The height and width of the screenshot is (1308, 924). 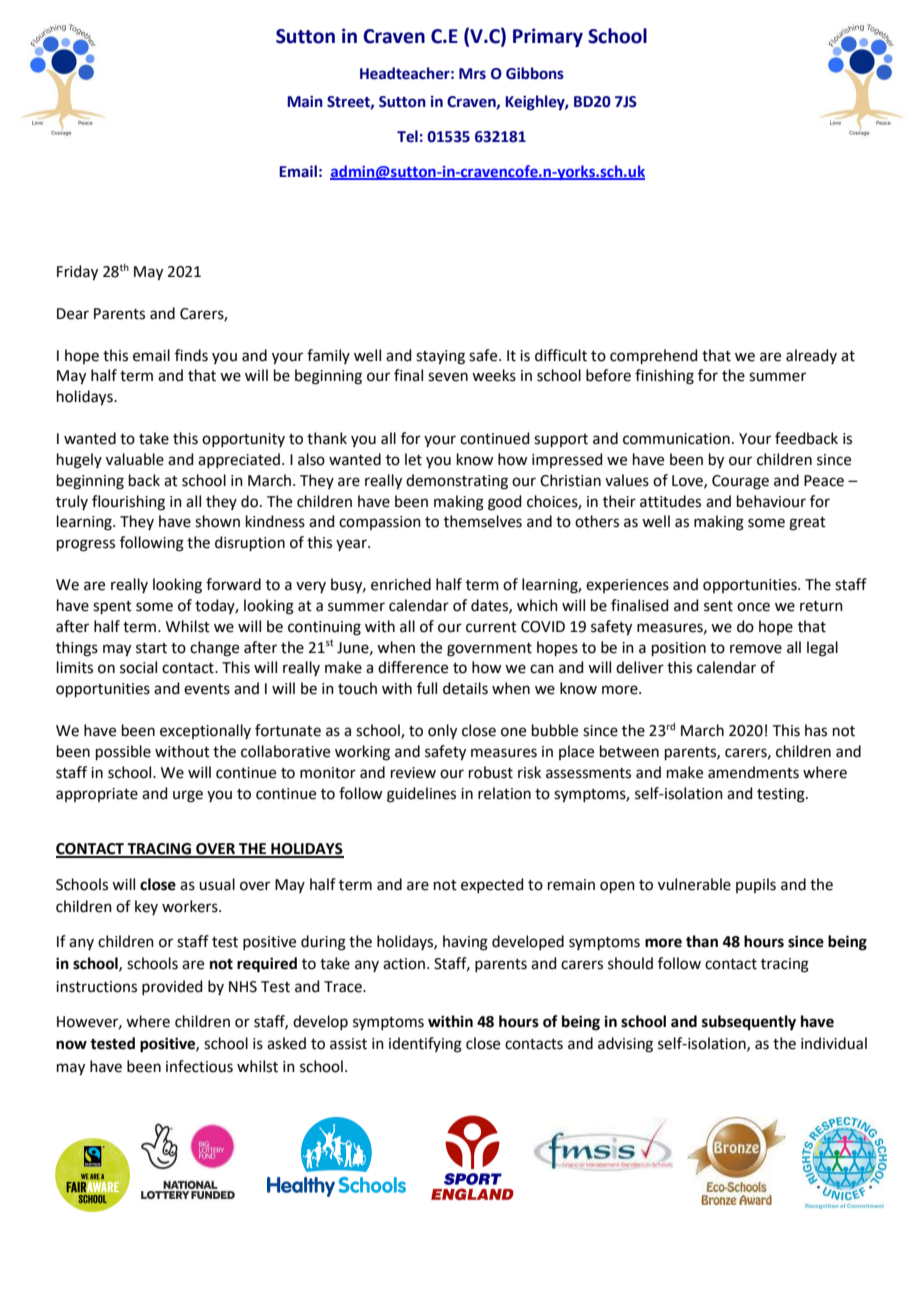 What do you see at coordinates (151, 648) in the screenshot?
I see `start` at bounding box center [151, 648].
